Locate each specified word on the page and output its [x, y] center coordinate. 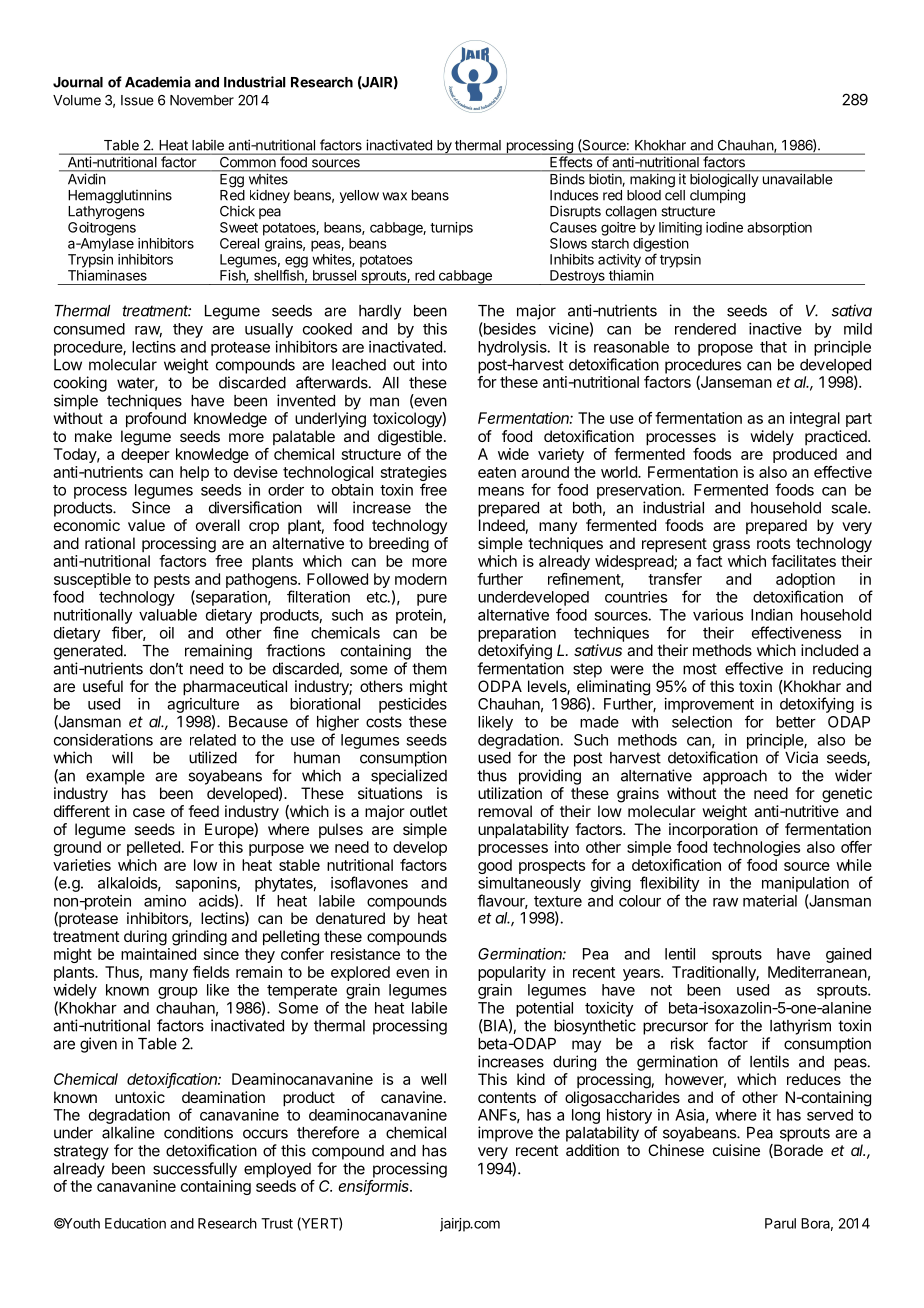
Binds [567, 179]
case [149, 812]
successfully [195, 1170]
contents [507, 1097]
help [194, 473]
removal [505, 811]
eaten [497, 472]
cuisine [736, 1150]
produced [805, 455]
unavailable [797, 179]
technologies [756, 848]
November [202, 100]
